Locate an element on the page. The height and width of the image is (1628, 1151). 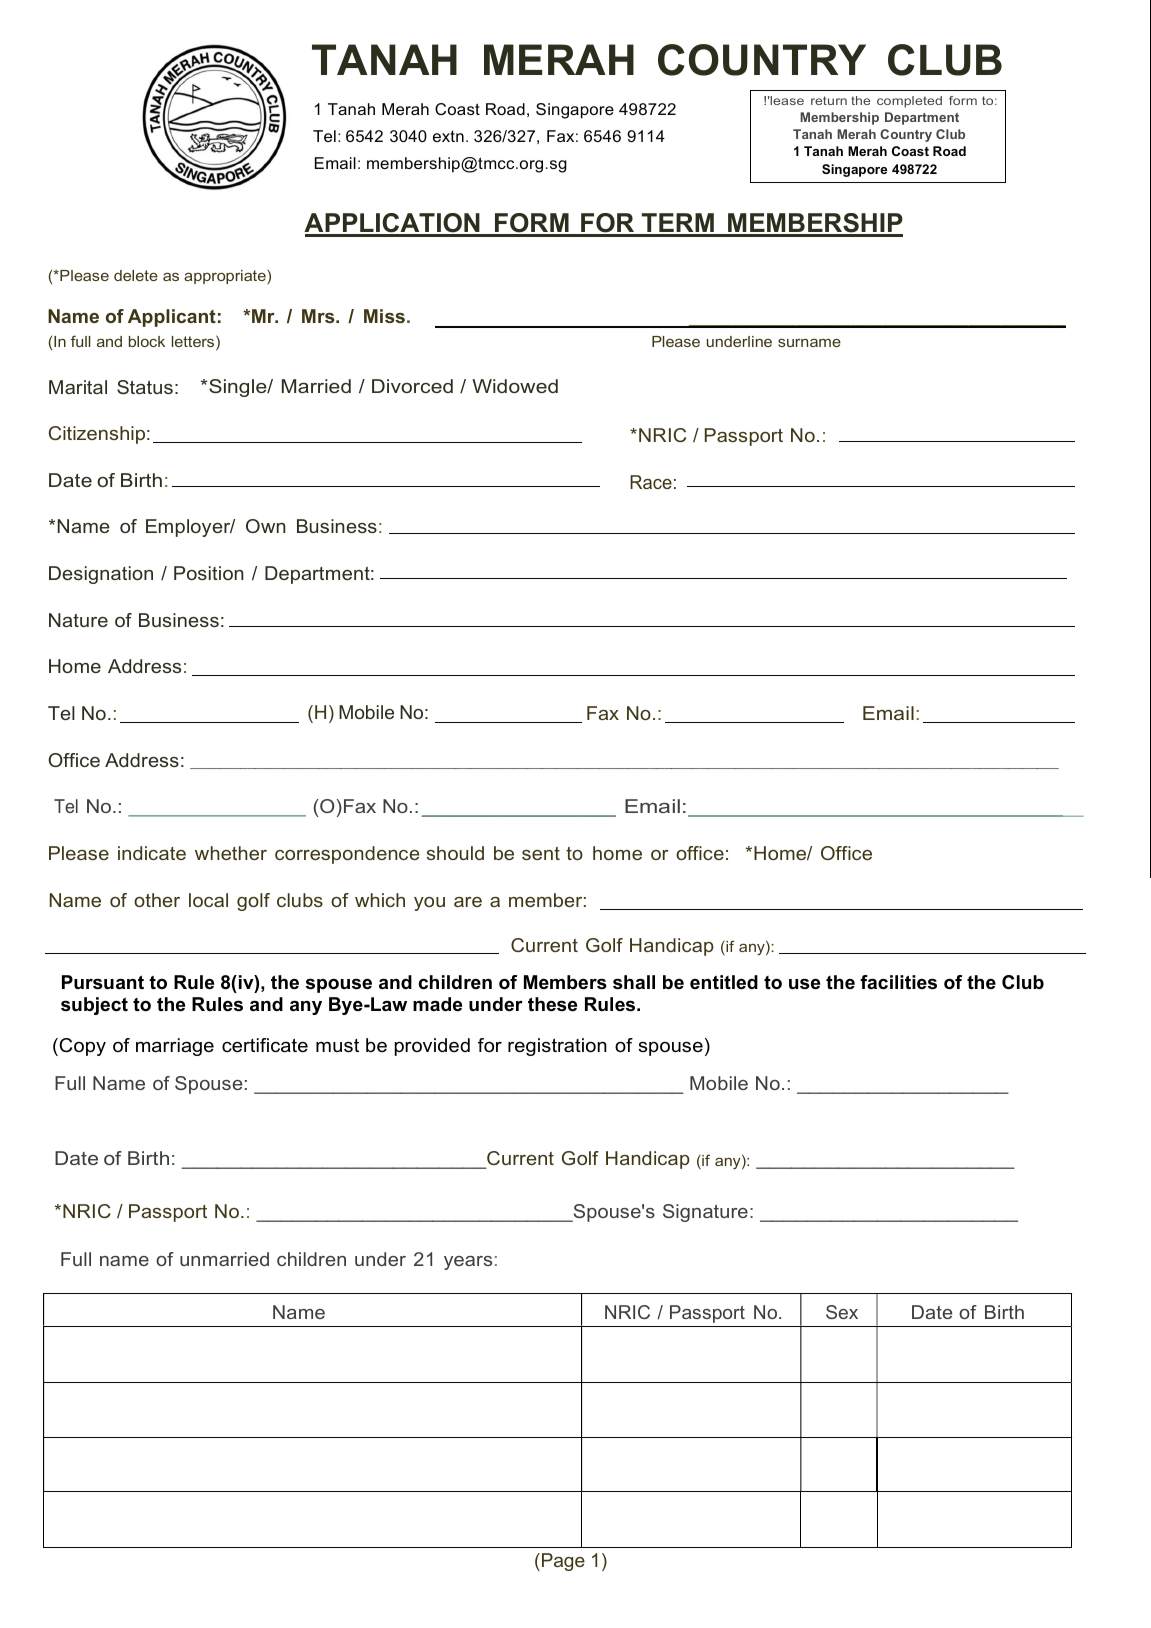
years is located at coordinates (468, 1263).
